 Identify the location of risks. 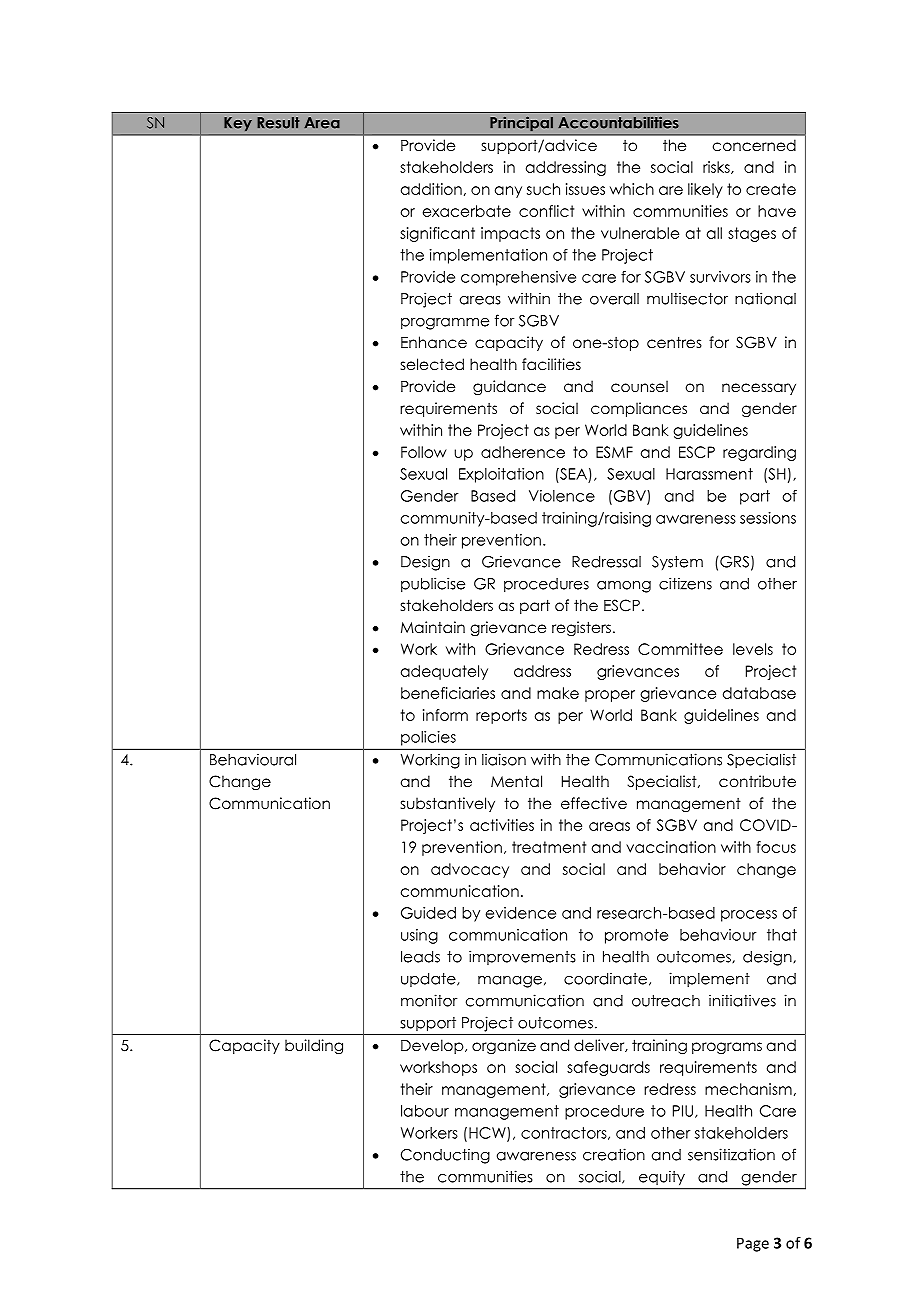
(717, 167).
